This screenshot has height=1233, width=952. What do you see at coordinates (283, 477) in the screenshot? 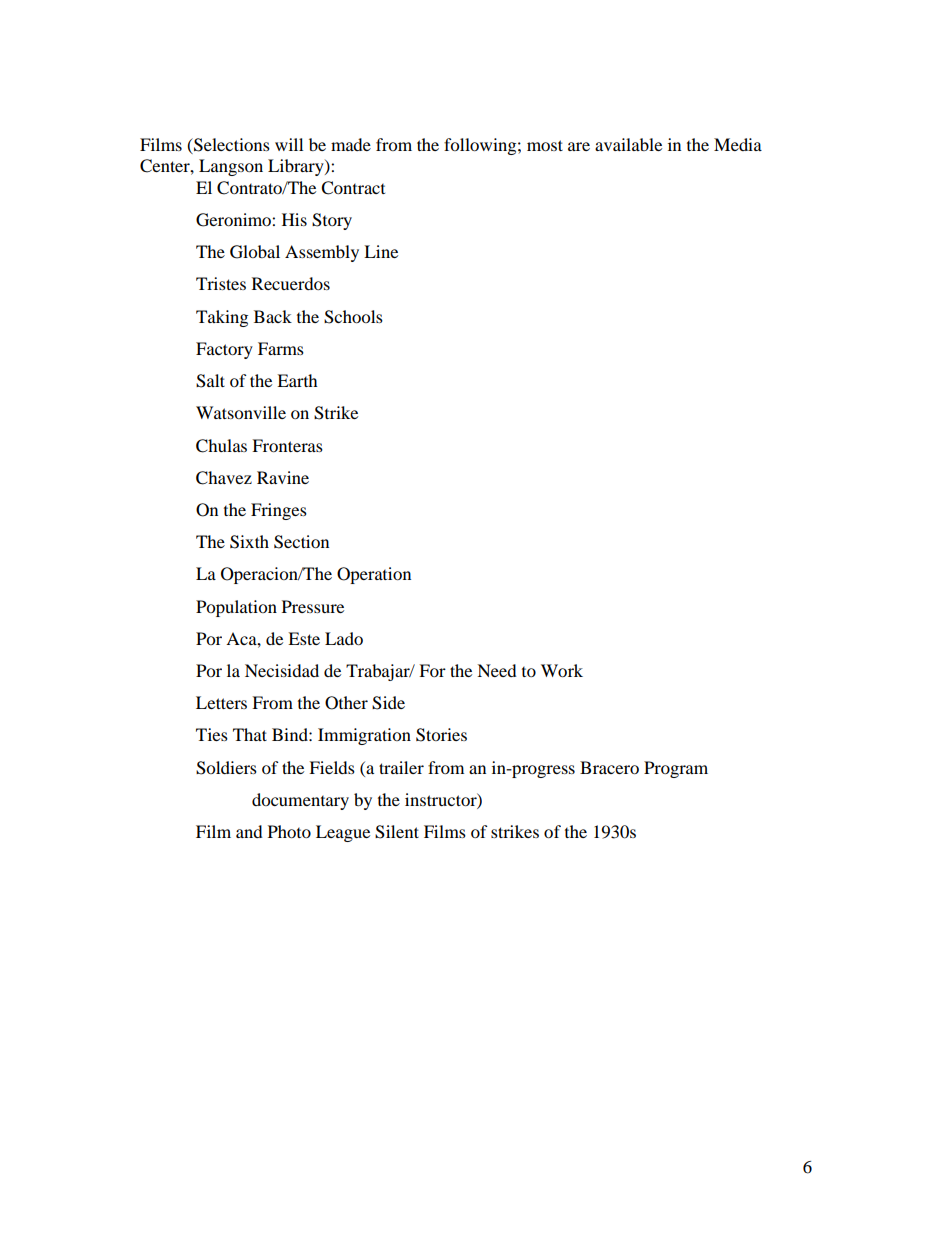
I see `Ravine` at bounding box center [283, 477].
